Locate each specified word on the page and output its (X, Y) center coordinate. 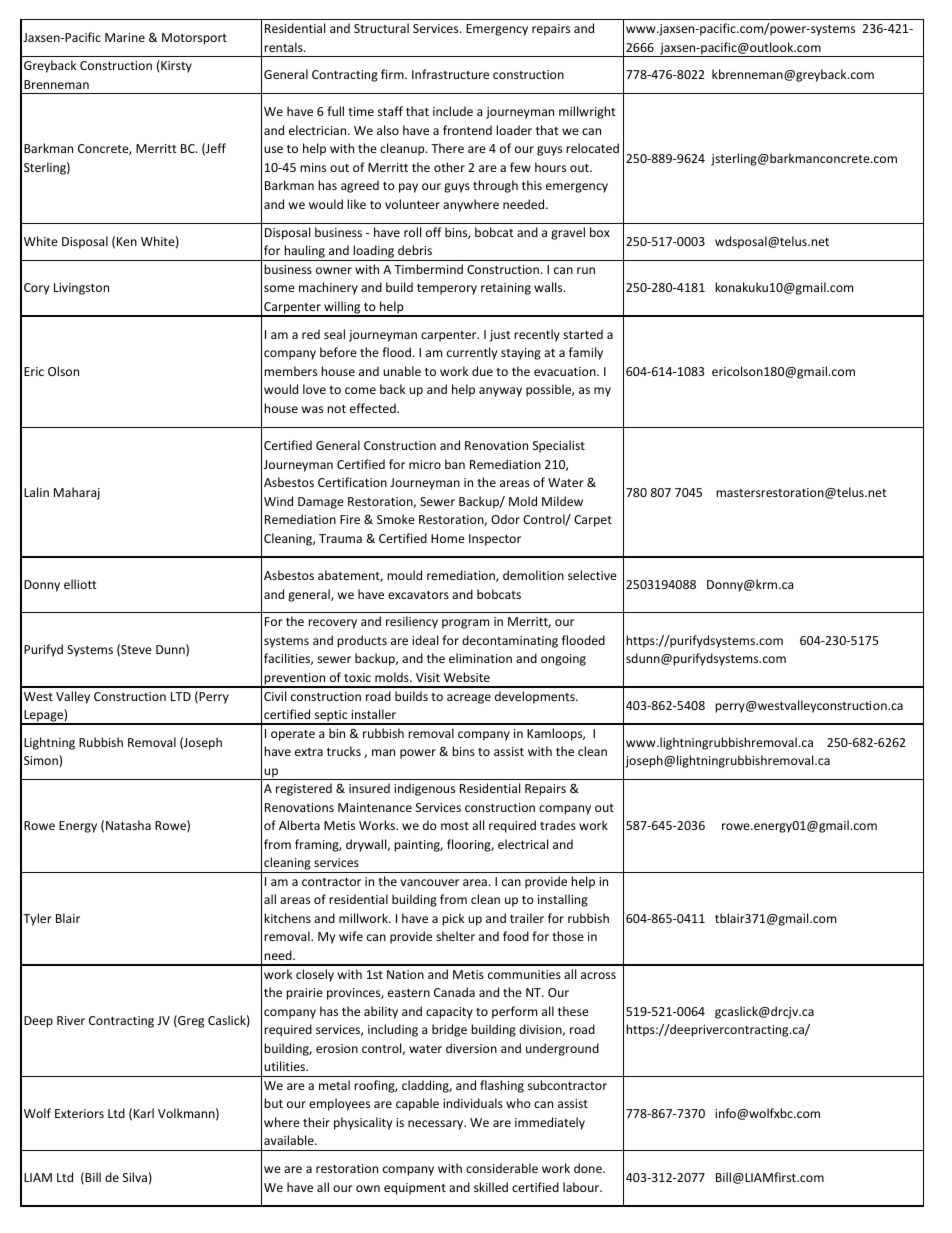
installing (563, 900)
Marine (125, 37)
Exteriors (79, 1113)
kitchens (287, 918)
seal (334, 334)
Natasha (128, 825)
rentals (284, 47)
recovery (332, 624)
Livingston (81, 289)
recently (537, 335)
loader (514, 130)
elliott (80, 584)
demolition (533, 575)
